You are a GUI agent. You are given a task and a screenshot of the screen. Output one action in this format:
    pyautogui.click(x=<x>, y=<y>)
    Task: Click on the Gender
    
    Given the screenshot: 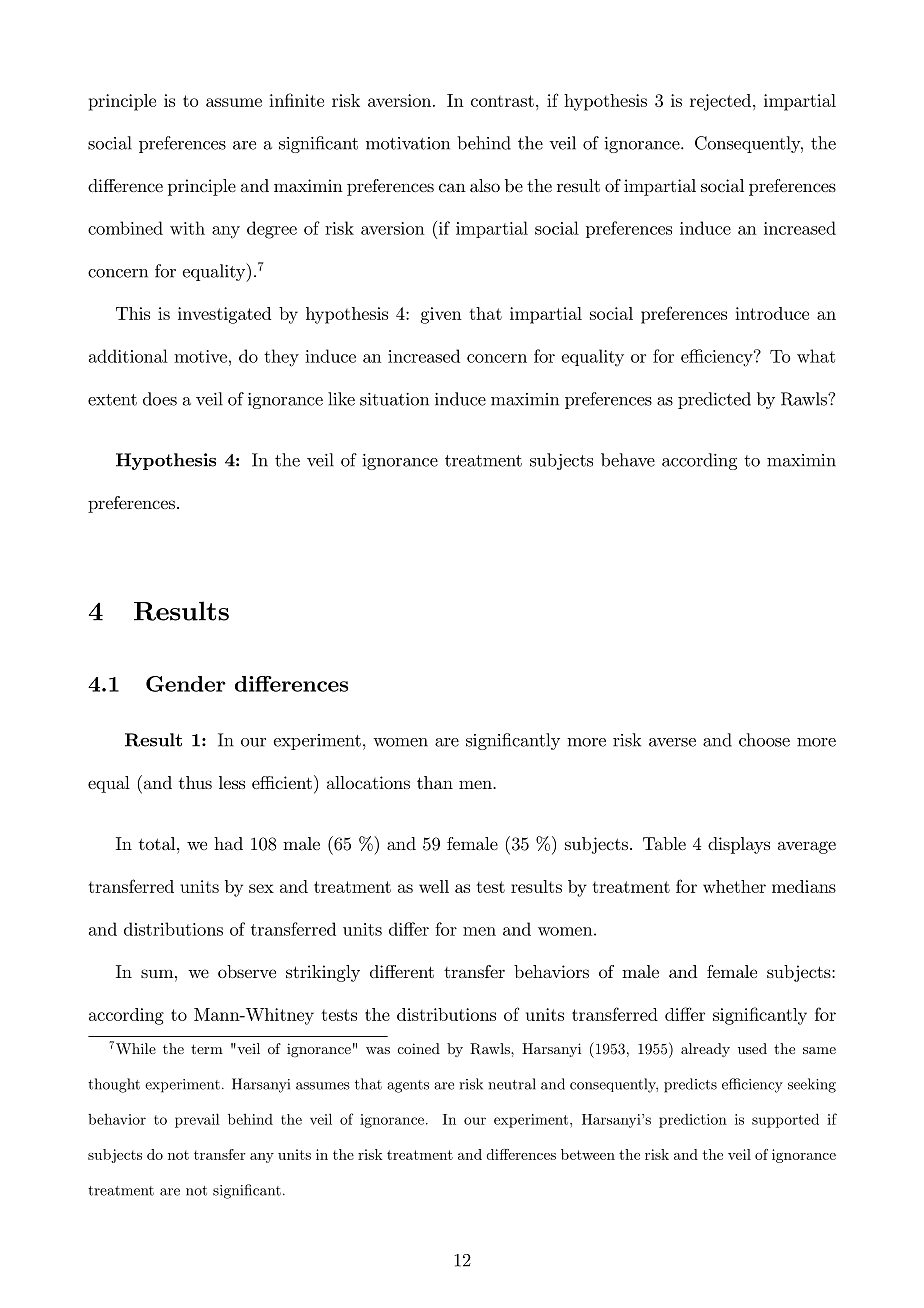 What is the action you would take?
    pyautogui.click(x=186, y=684)
